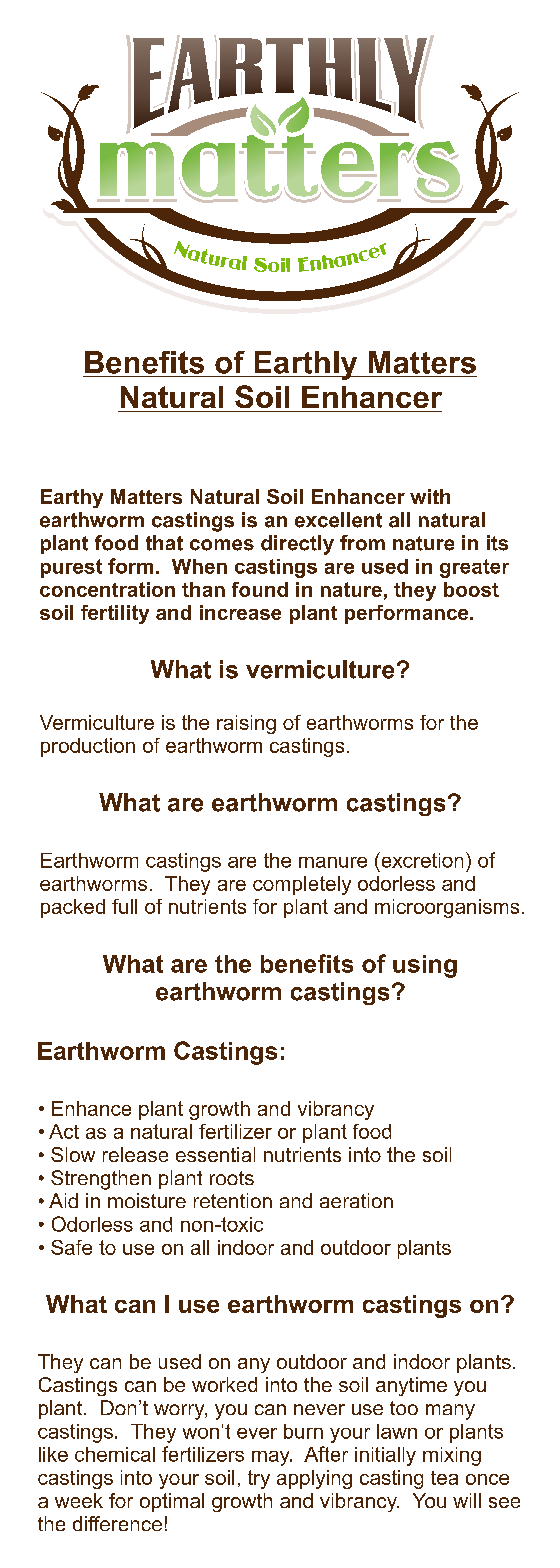 This image has width=560, height=1568. I want to click on raising, so click(246, 724).
